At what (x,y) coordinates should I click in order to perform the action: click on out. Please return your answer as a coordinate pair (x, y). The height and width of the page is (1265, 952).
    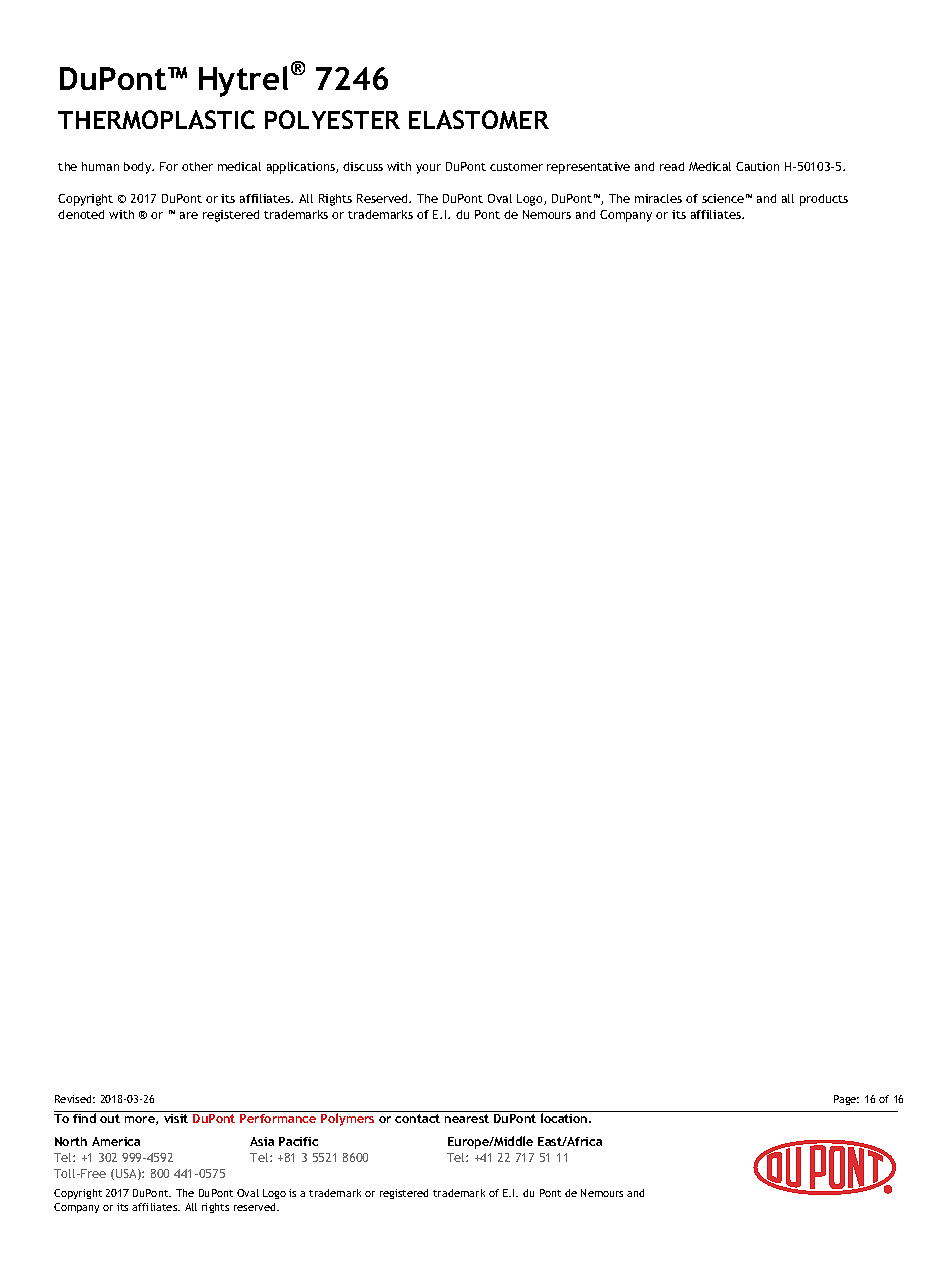
    Looking at the image, I should click on (110, 1118).
